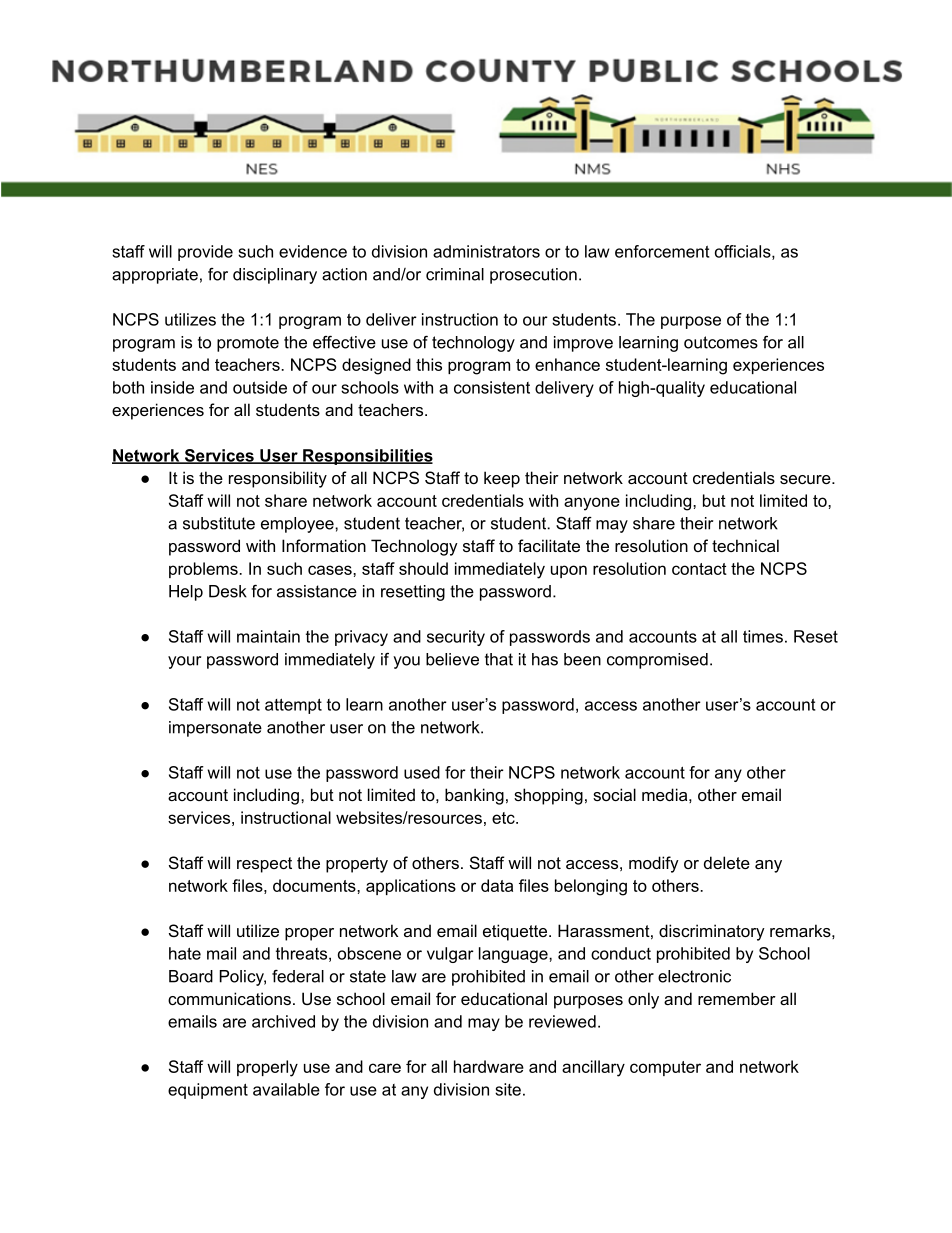  What do you see at coordinates (665, 1068) in the screenshot?
I see `computer` at bounding box center [665, 1068].
